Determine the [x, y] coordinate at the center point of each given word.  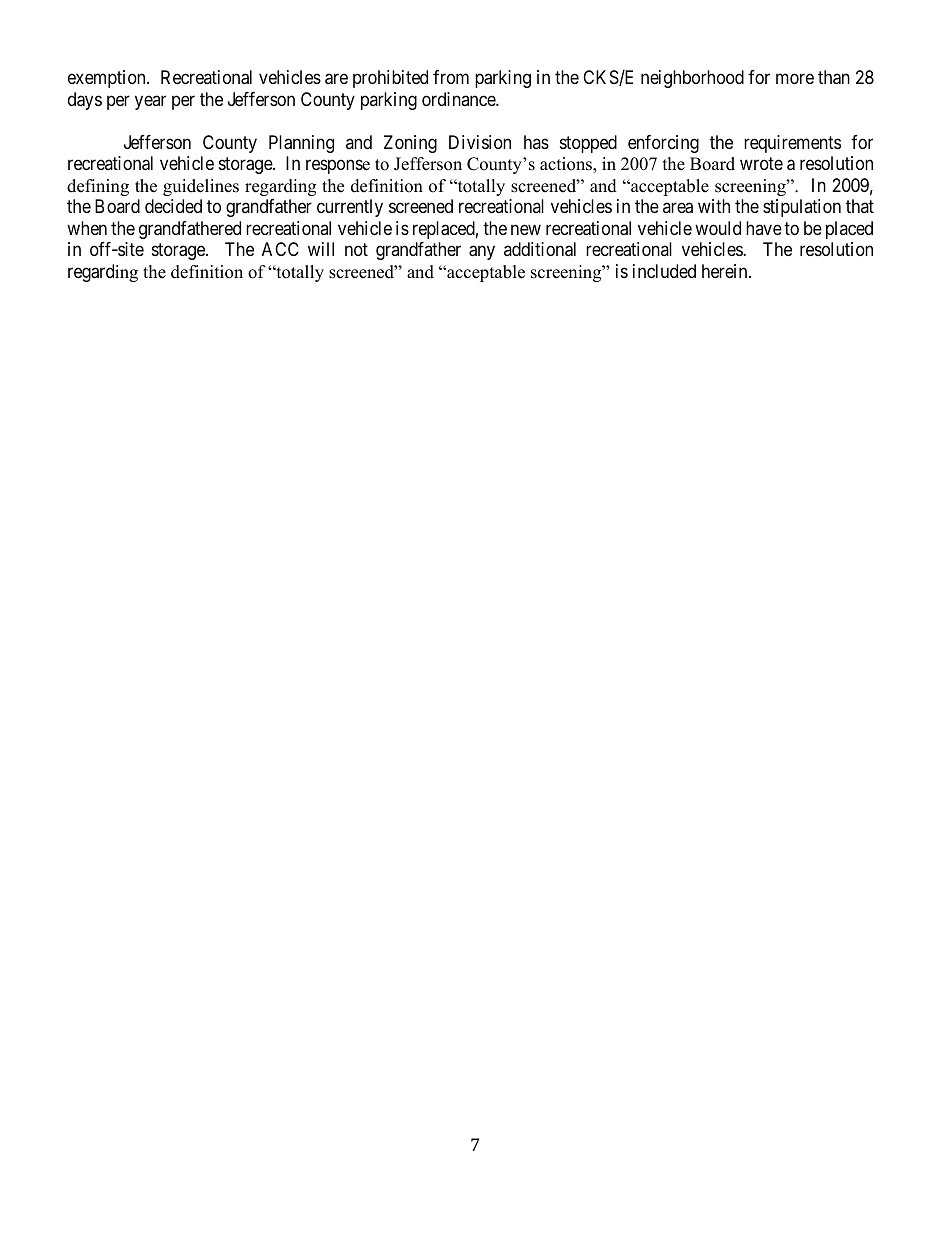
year [150, 102]
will [321, 249]
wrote [761, 163]
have [764, 228]
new [526, 229]
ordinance [459, 99]
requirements [792, 144]
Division [480, 142]
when [87, 228]
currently [350, 208]
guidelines [201, 187]
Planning [301, 144]
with [714, 206]
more [795, 79]
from [451, 77]
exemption [108, 79]
